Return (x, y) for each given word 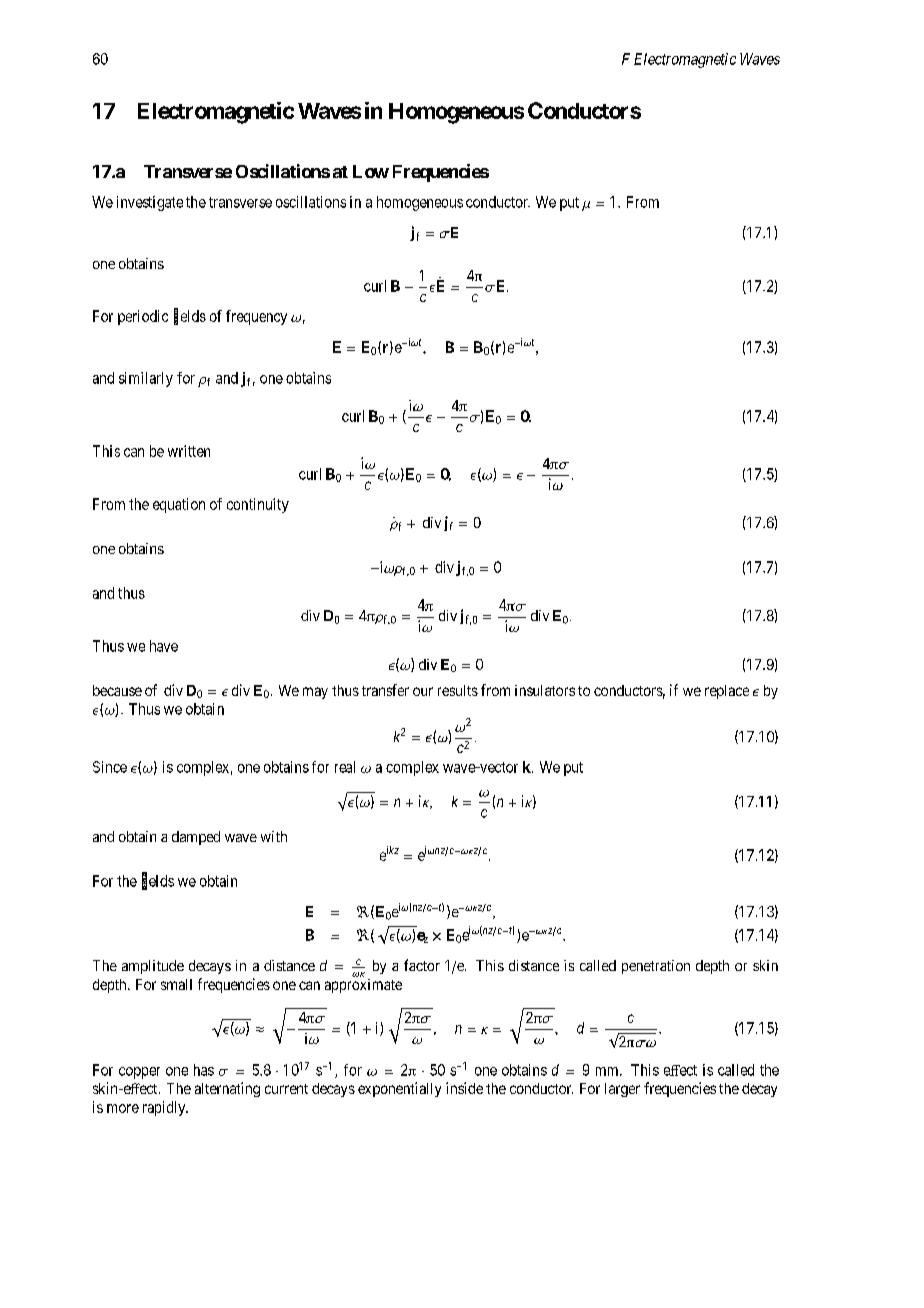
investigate (150, 203)
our (423, 691)
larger (622, 1090)
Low (371, 171)
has (204, 1070)
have (164, 646)
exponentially (399, 1089)
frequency (256, 317)
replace (727, 692)
